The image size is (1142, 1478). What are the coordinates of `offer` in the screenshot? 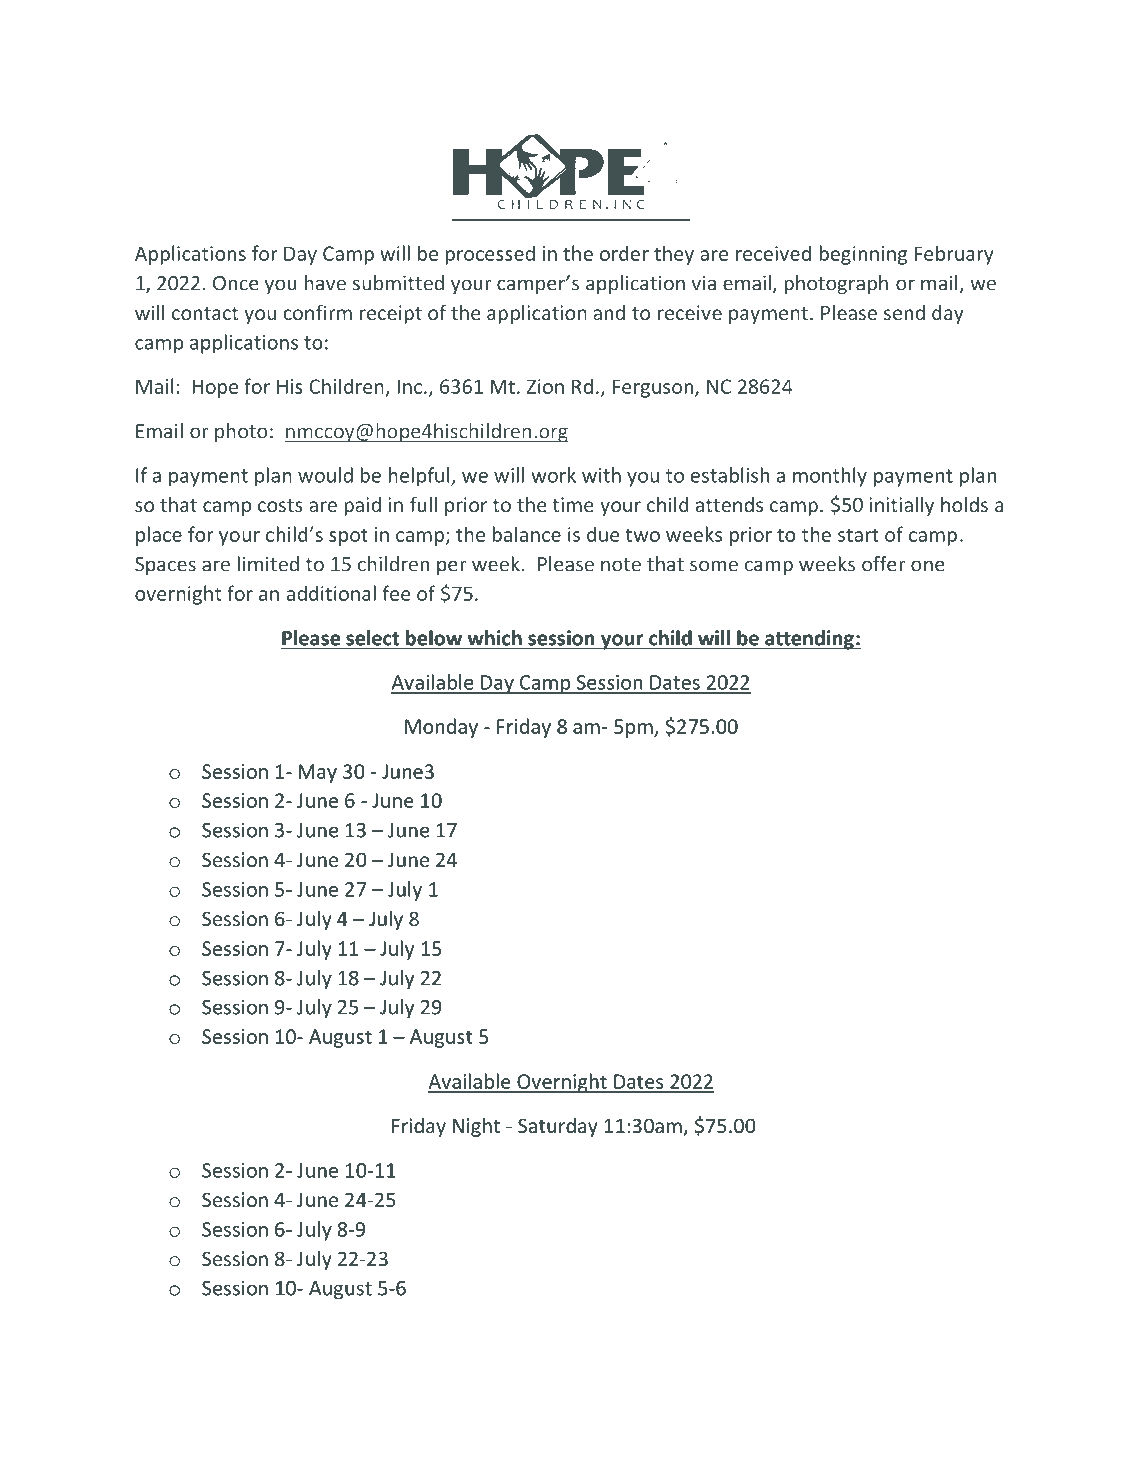 It's located at (884, 564).
